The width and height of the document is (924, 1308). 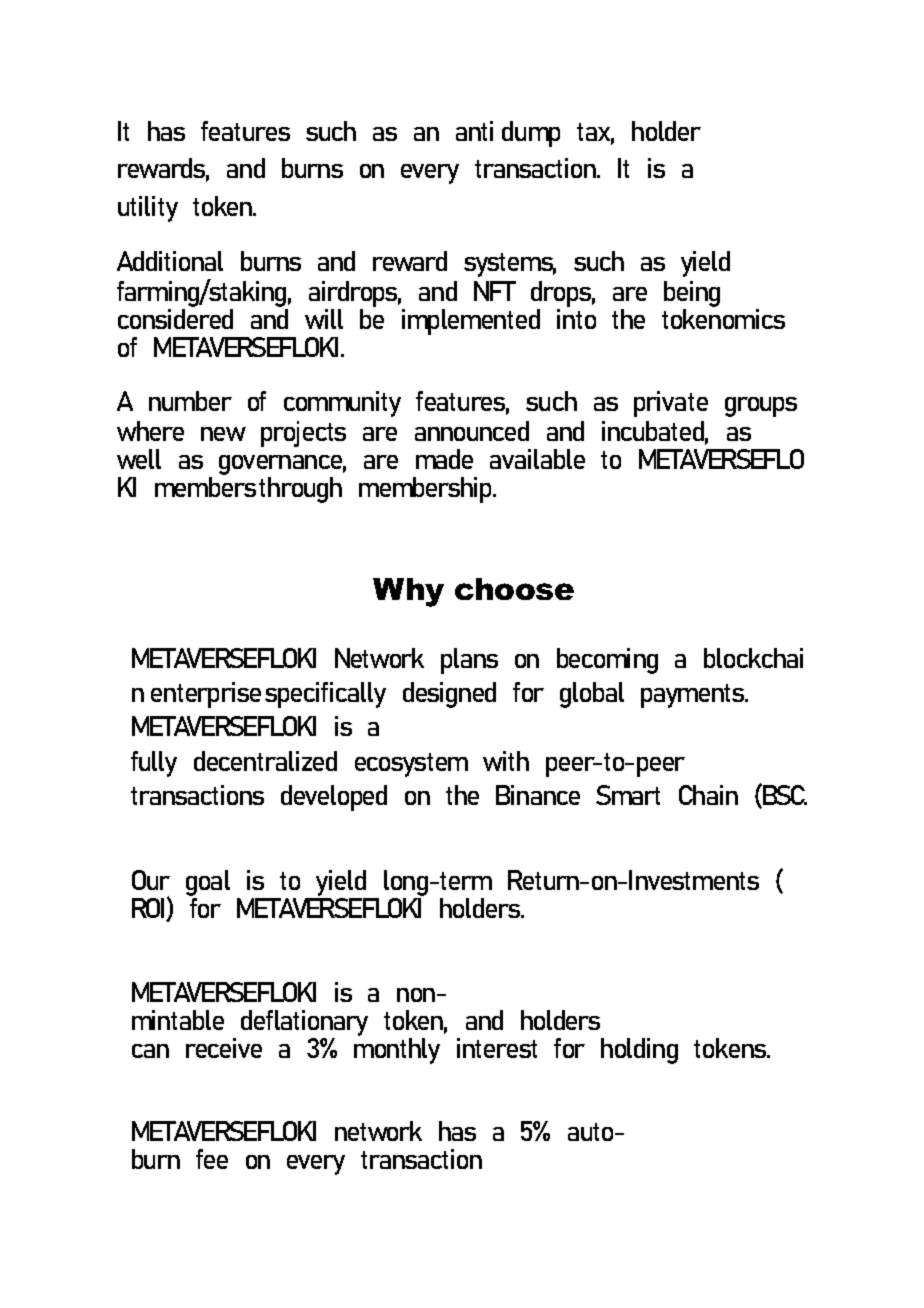 I want to click on utility, so click(x=148, y=209).
